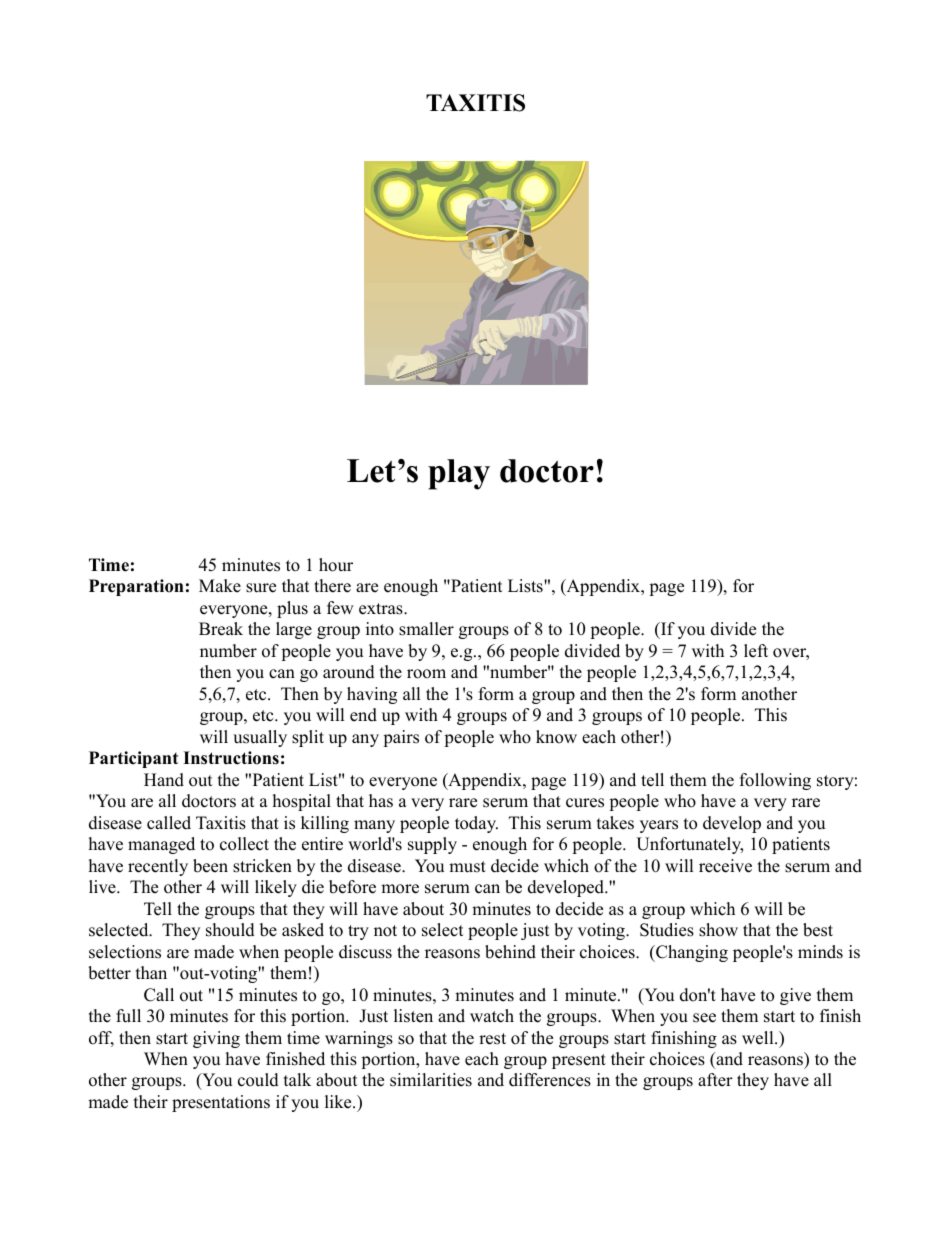 The width and height of the document is (952, 1233). Describe the element at coordinates (221, 629) in the document. I see `Break` at that location.
